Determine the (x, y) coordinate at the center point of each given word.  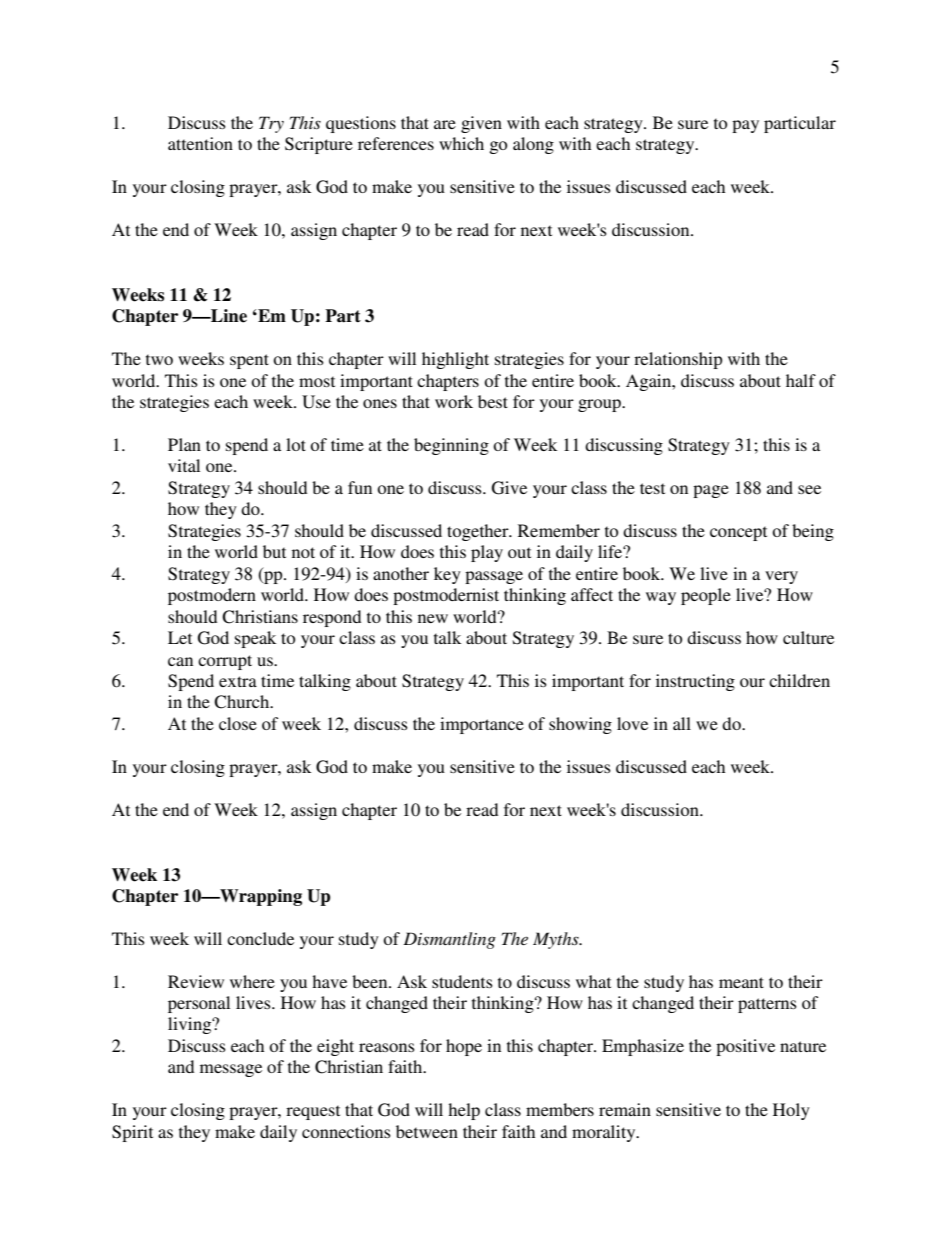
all (682, 723)
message (231, 1070)
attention (200, 143)
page (711, 491)
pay (745, 126)
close (238, 723)
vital (184, 465)
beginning (451, 446)
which (461, 143)
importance (482, 725)
